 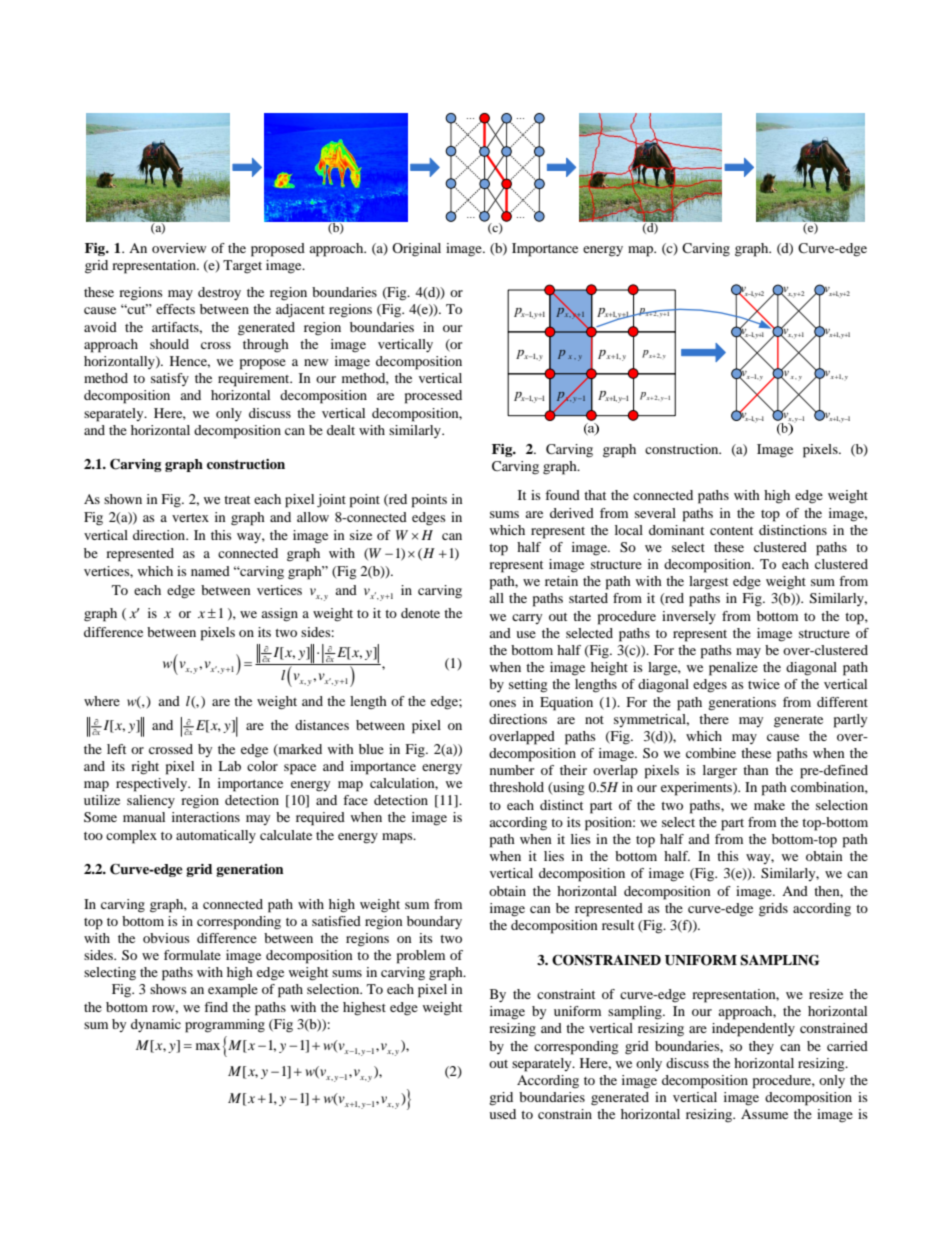 I want to click on make, so click(x=769, y=805).
